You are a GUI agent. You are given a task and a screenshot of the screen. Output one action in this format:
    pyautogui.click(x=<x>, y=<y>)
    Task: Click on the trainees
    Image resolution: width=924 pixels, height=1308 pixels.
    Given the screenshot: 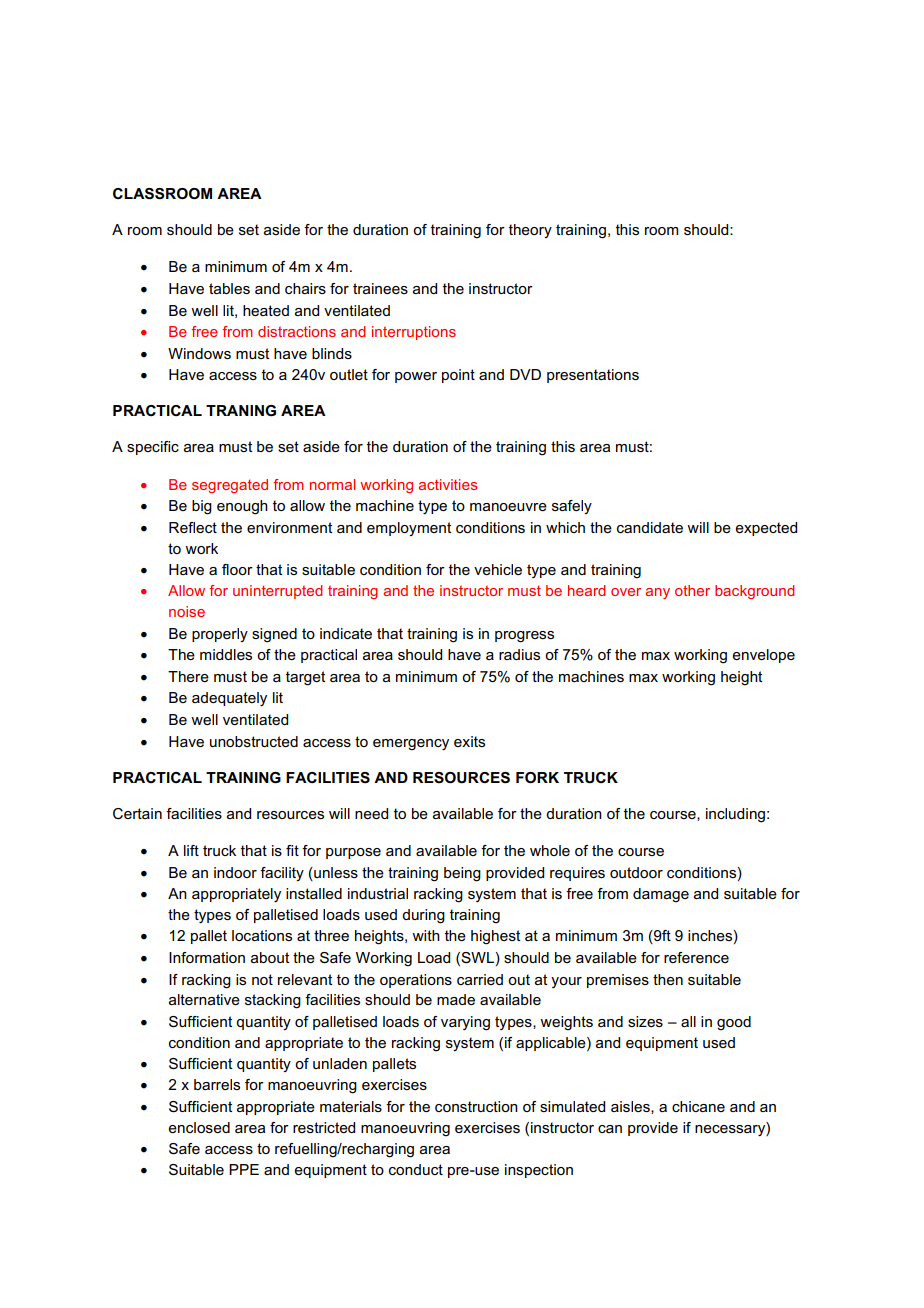 What is the action you would take?
    pyautogui.click(x=380, y=288)
